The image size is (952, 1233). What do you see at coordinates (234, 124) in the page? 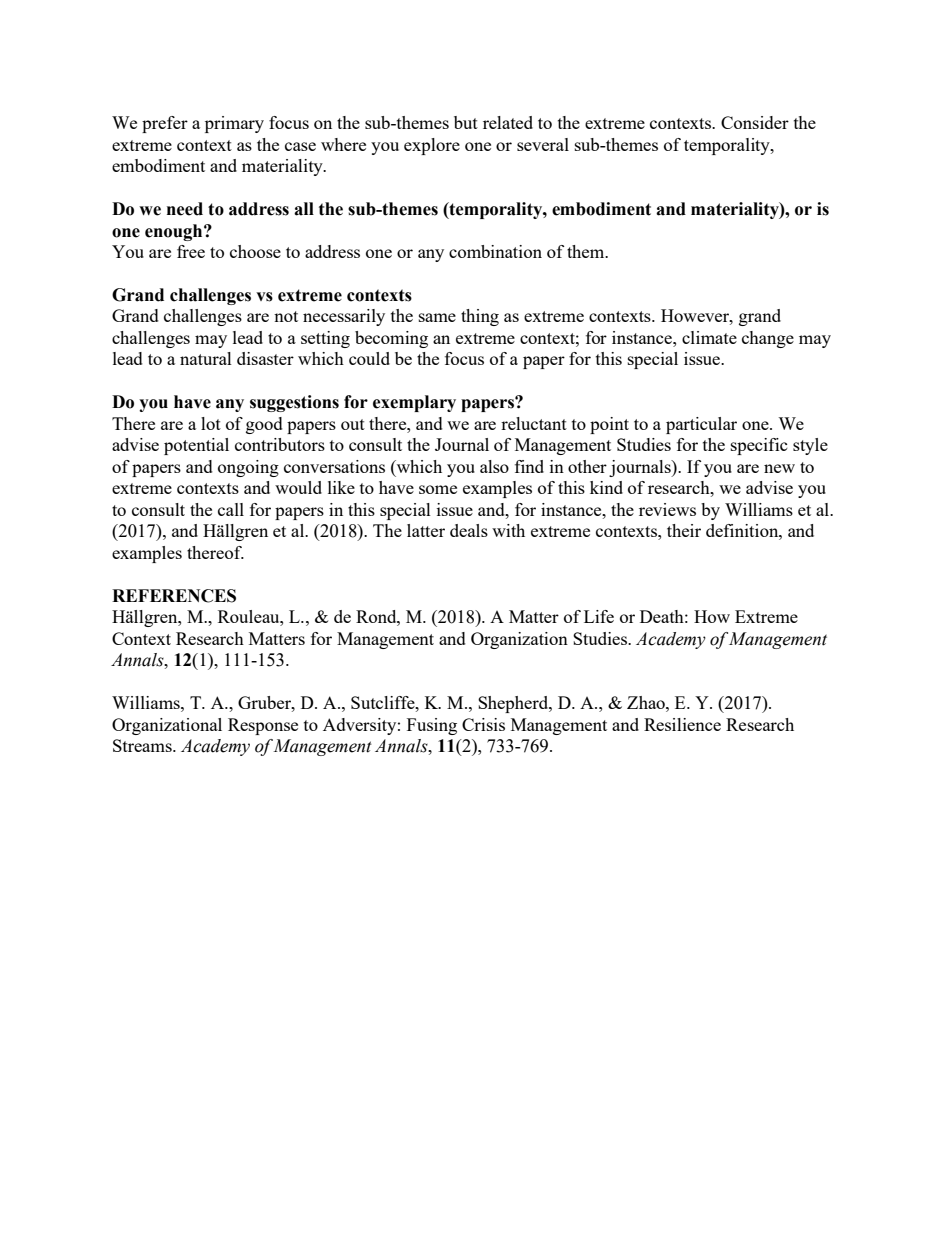
I see `primary` at bounding box center [234, 124].
